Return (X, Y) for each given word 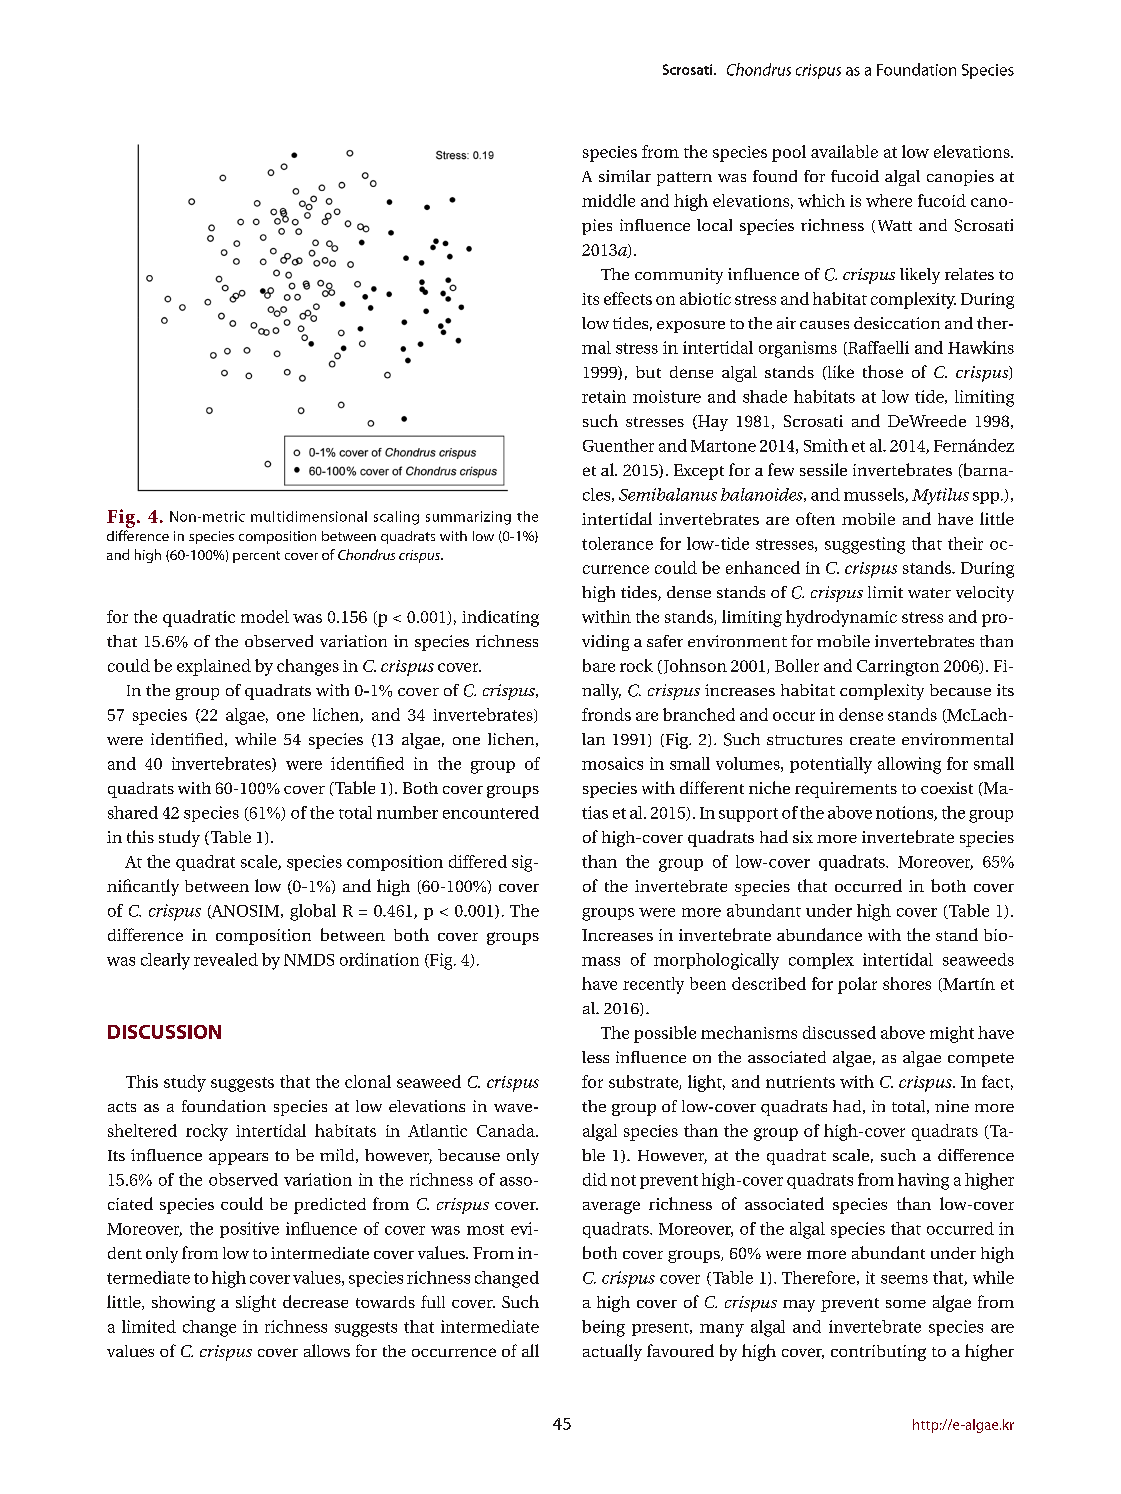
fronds (606, 714)
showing (183, 1304)
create (872, 740)
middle (608, 200)
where (889, 200)
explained (214, 667)
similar (625, 176)
